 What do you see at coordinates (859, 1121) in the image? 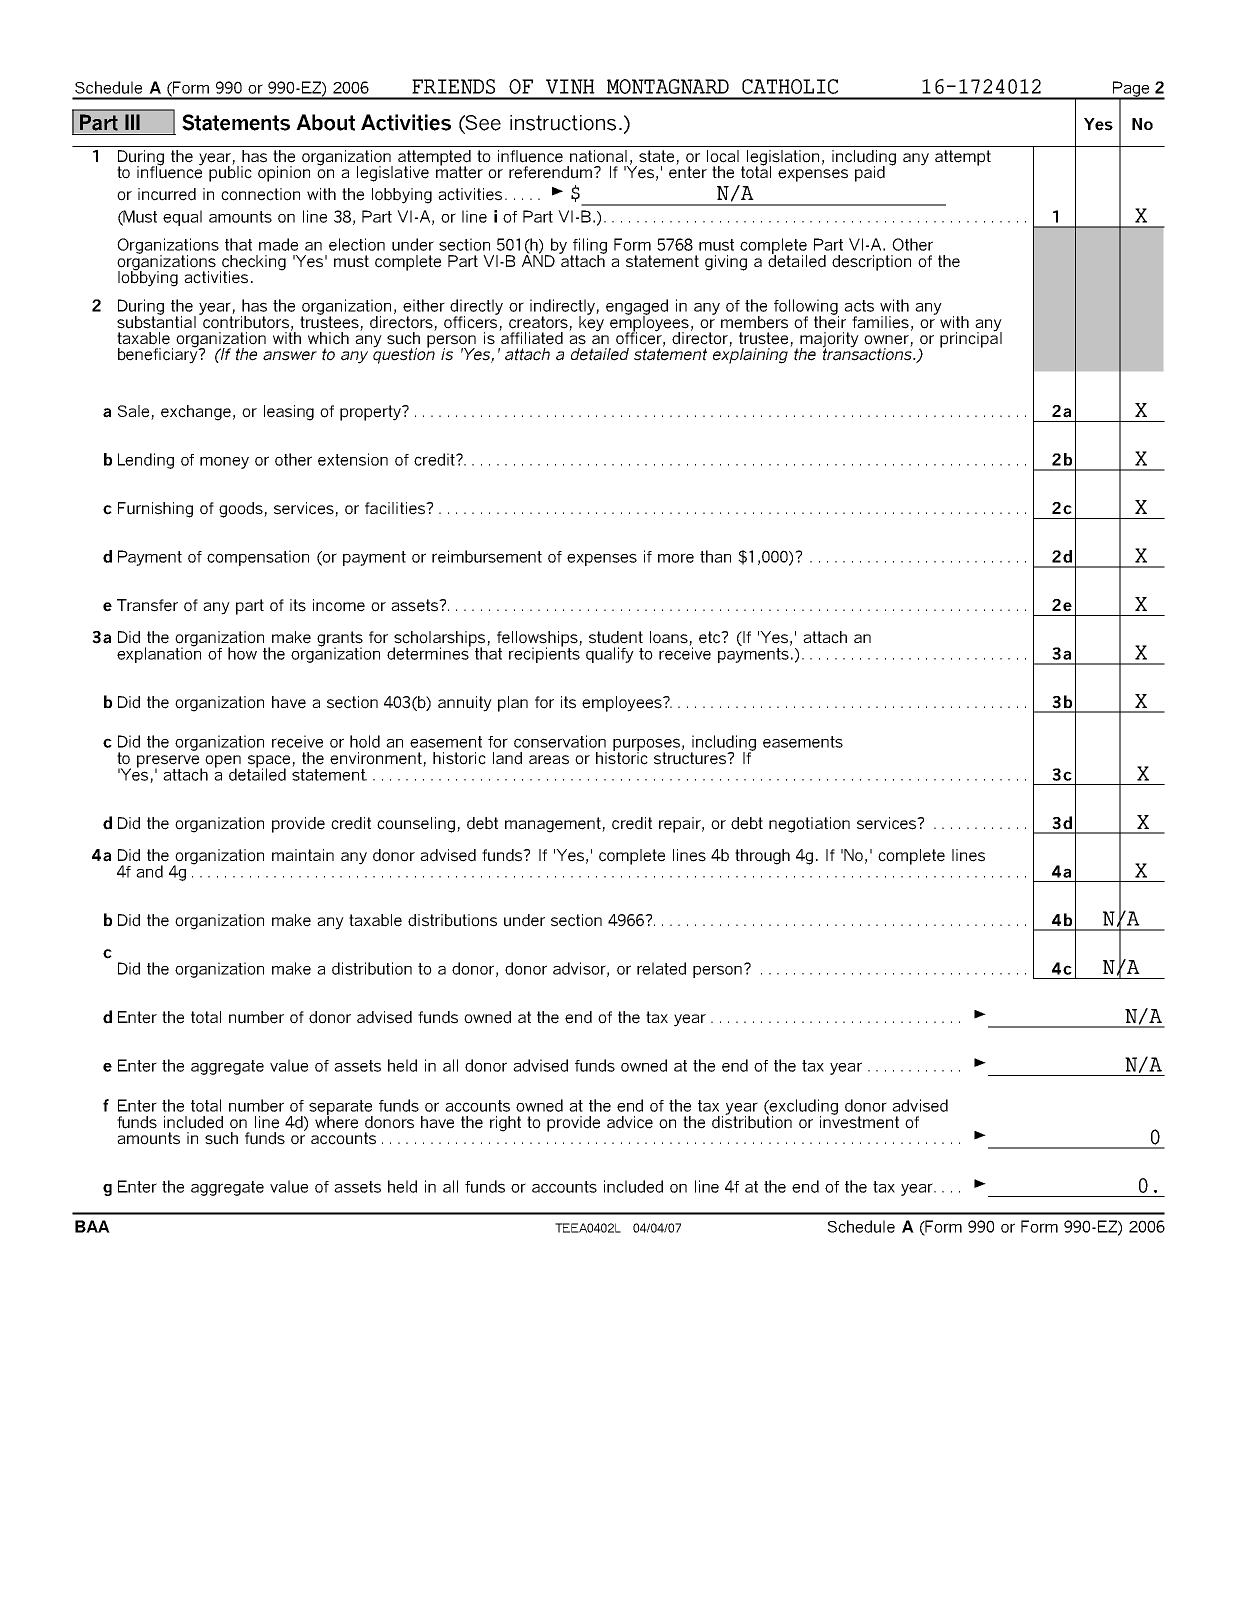
I see `investment` at bounding box center [859, 1121].
